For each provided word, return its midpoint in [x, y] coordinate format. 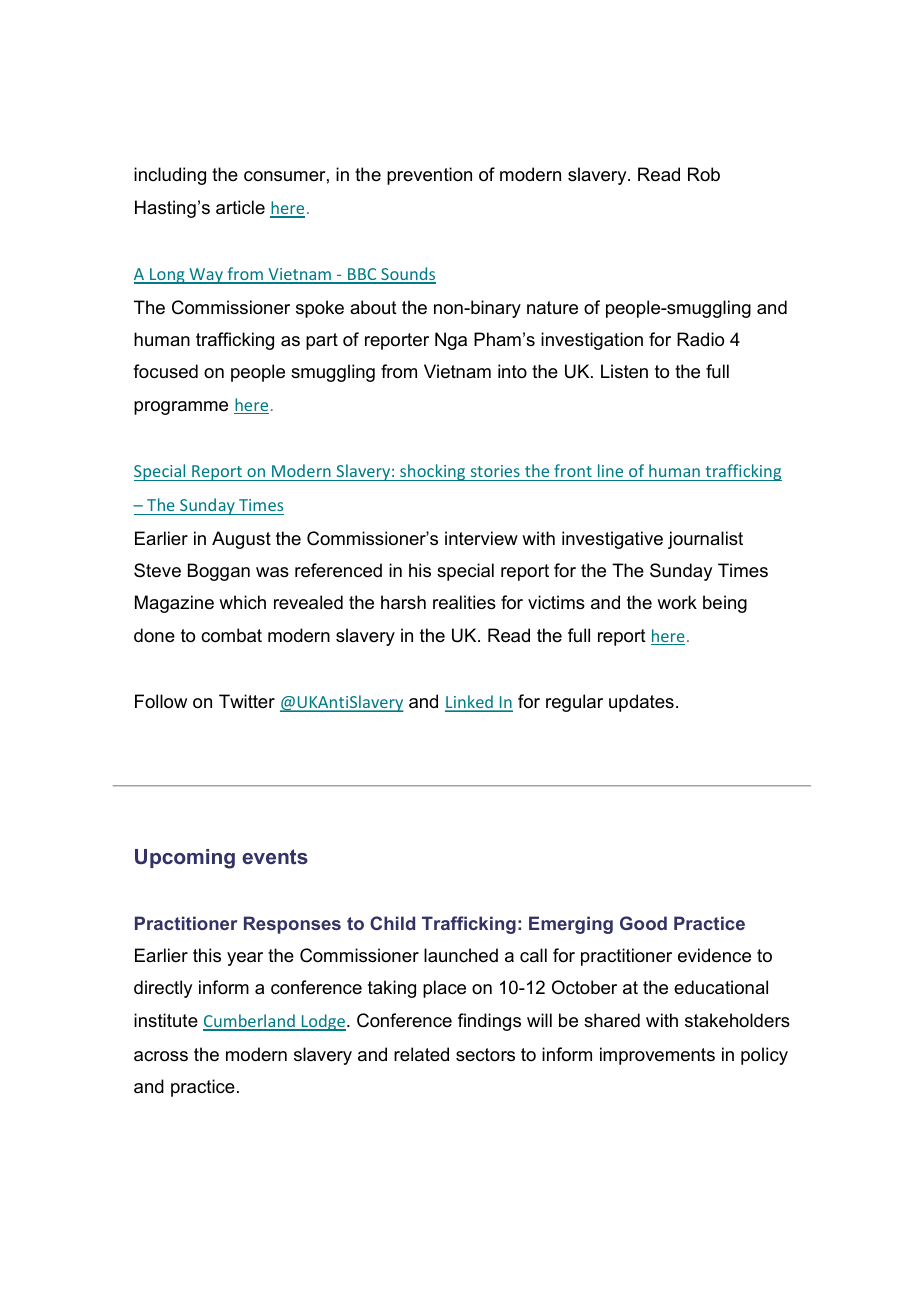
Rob [704, 174]
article [240, 207]
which [242, 602]
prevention [429, 176]
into [512, 371]
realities [464, 602]
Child [392, 923]
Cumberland [250, 1022]
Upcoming [185, 859]
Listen [624, 371]
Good [643, 923]
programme [181, 408]
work [677, 602]
